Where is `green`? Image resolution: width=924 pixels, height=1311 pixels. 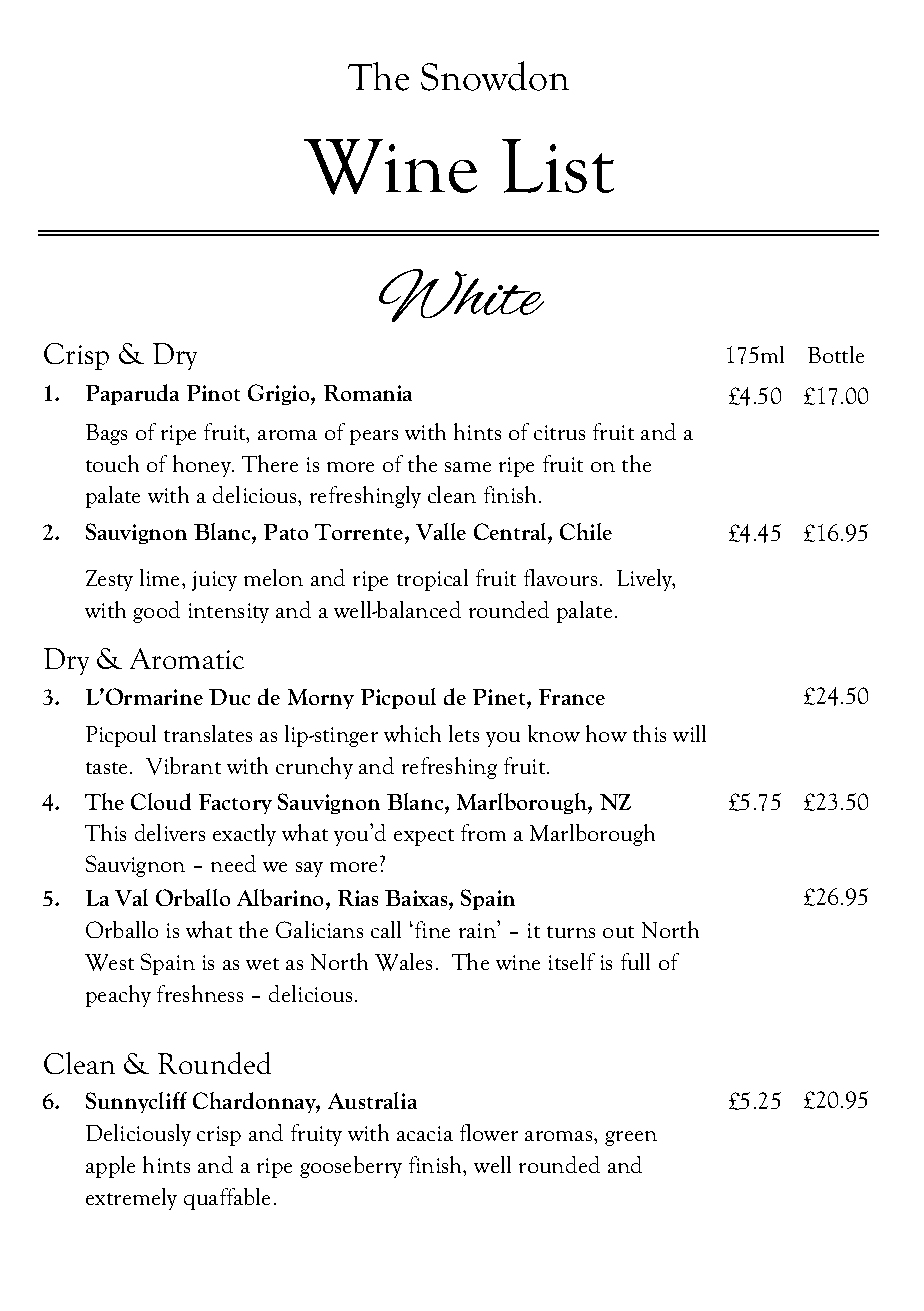
green is located at coordinates (631, 1138).
